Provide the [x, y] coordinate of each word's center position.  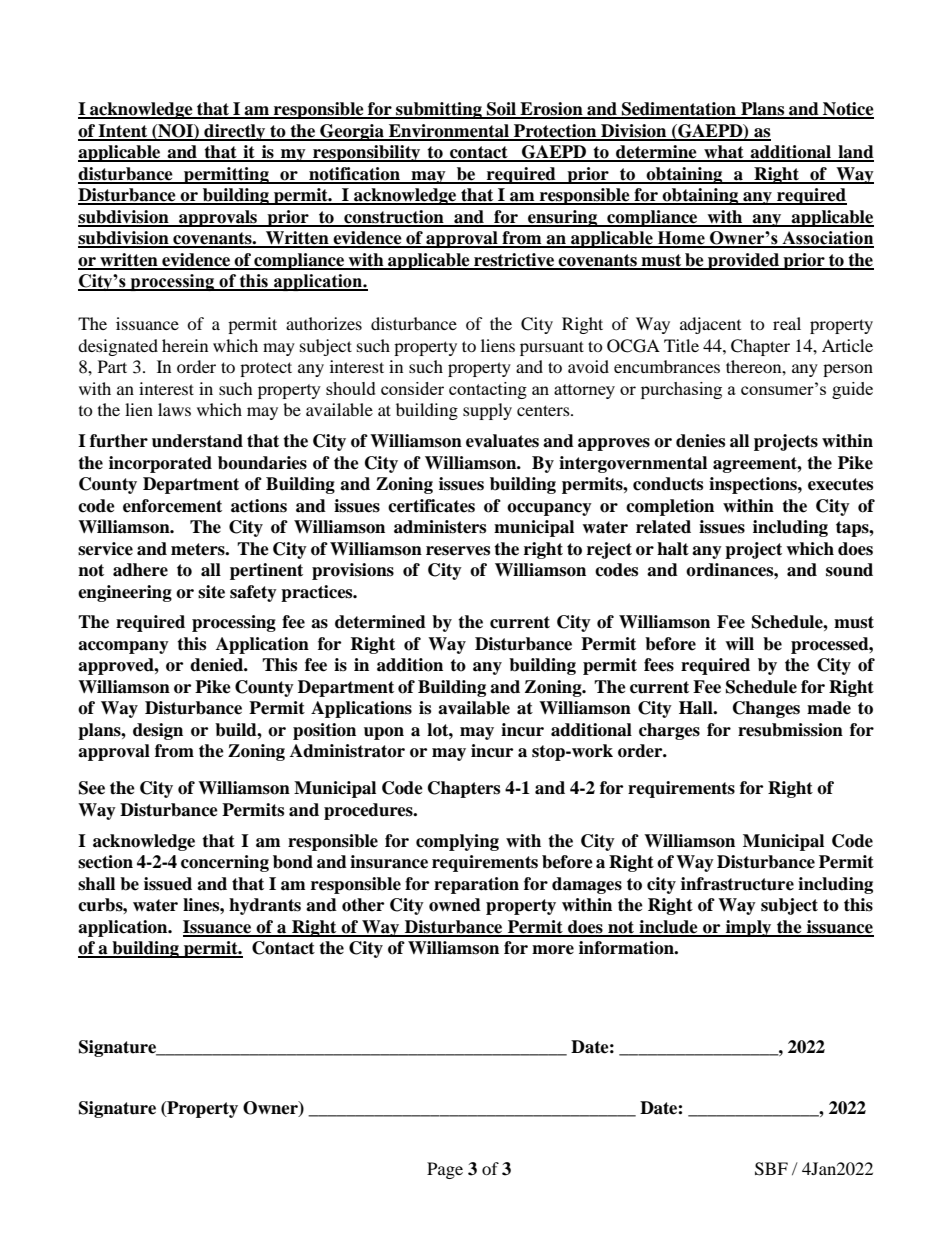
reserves [458, 551]
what [724, 153]
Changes [766, 709]
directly [235, 132]
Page [445, 1170]
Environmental [449, 132]
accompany [123, 647]
